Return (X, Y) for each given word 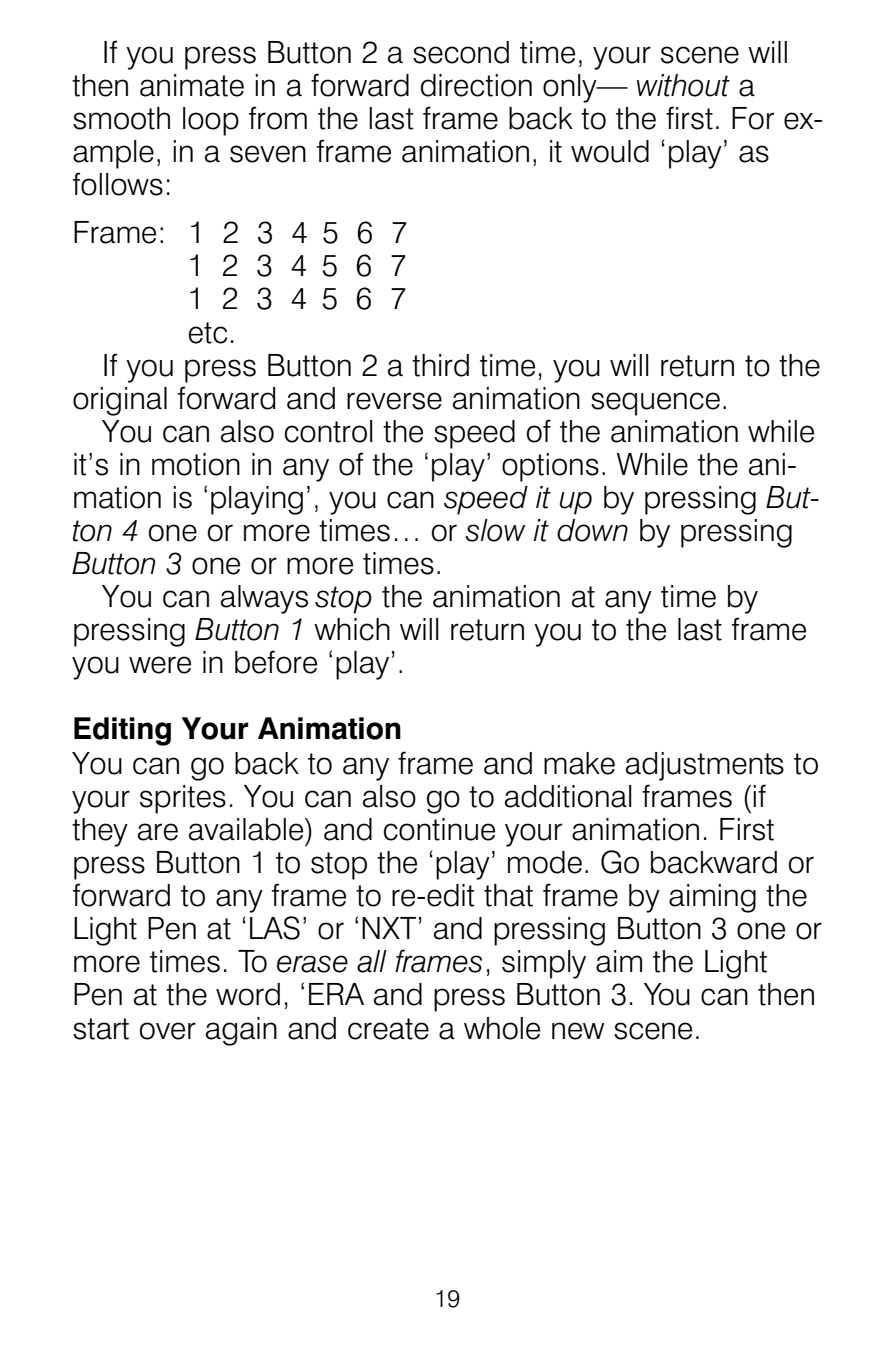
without (683, 85)
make (579, 763)
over (168, 1031)
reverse (394, 401)
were (160, 665)
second (461, 52)
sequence (655, 404)
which (352, 629)
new (578, 1031)
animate (192, 85)
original (120, 401)
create (388, 1029)
